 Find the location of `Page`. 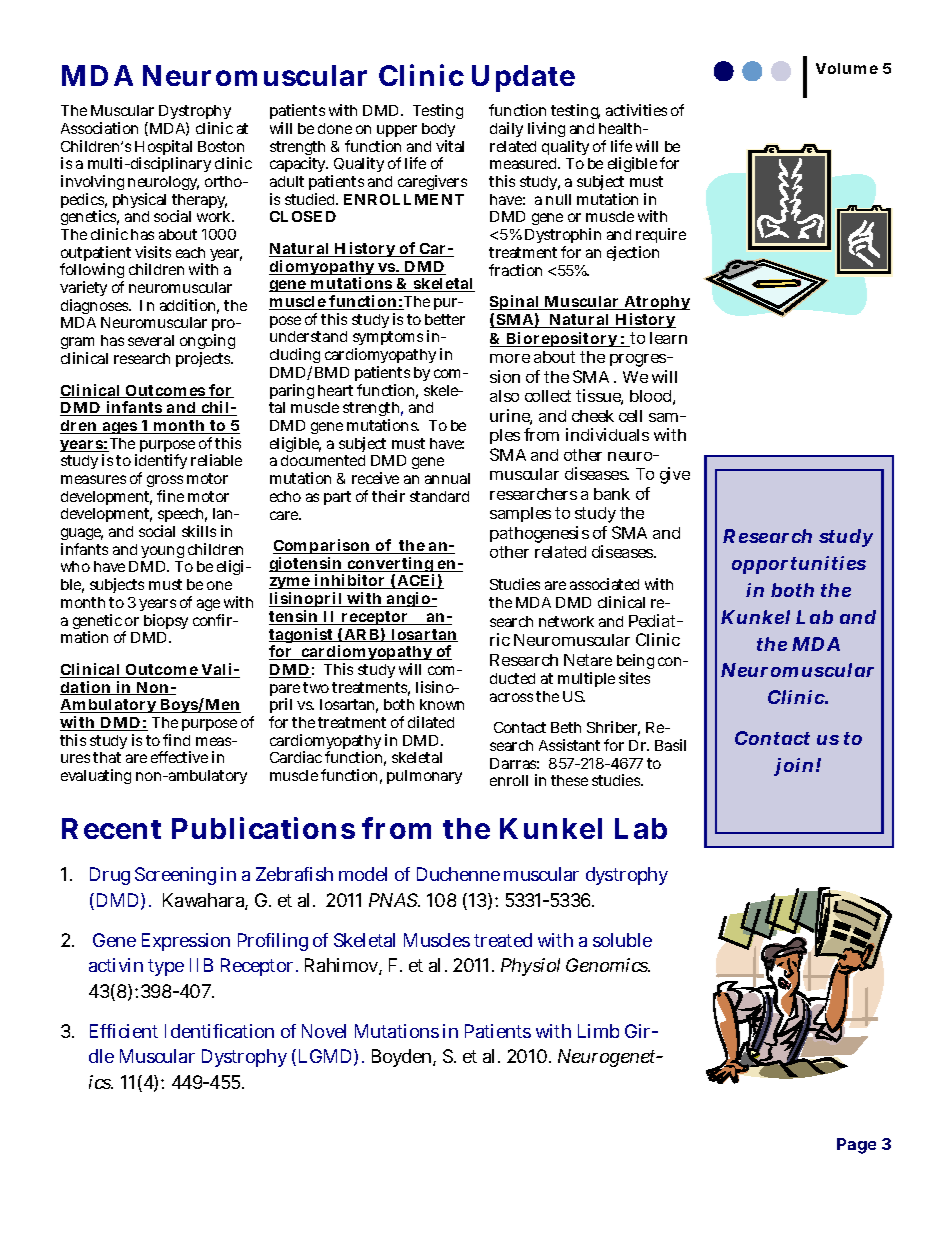

Page is located at coordinates (856, 1146).
